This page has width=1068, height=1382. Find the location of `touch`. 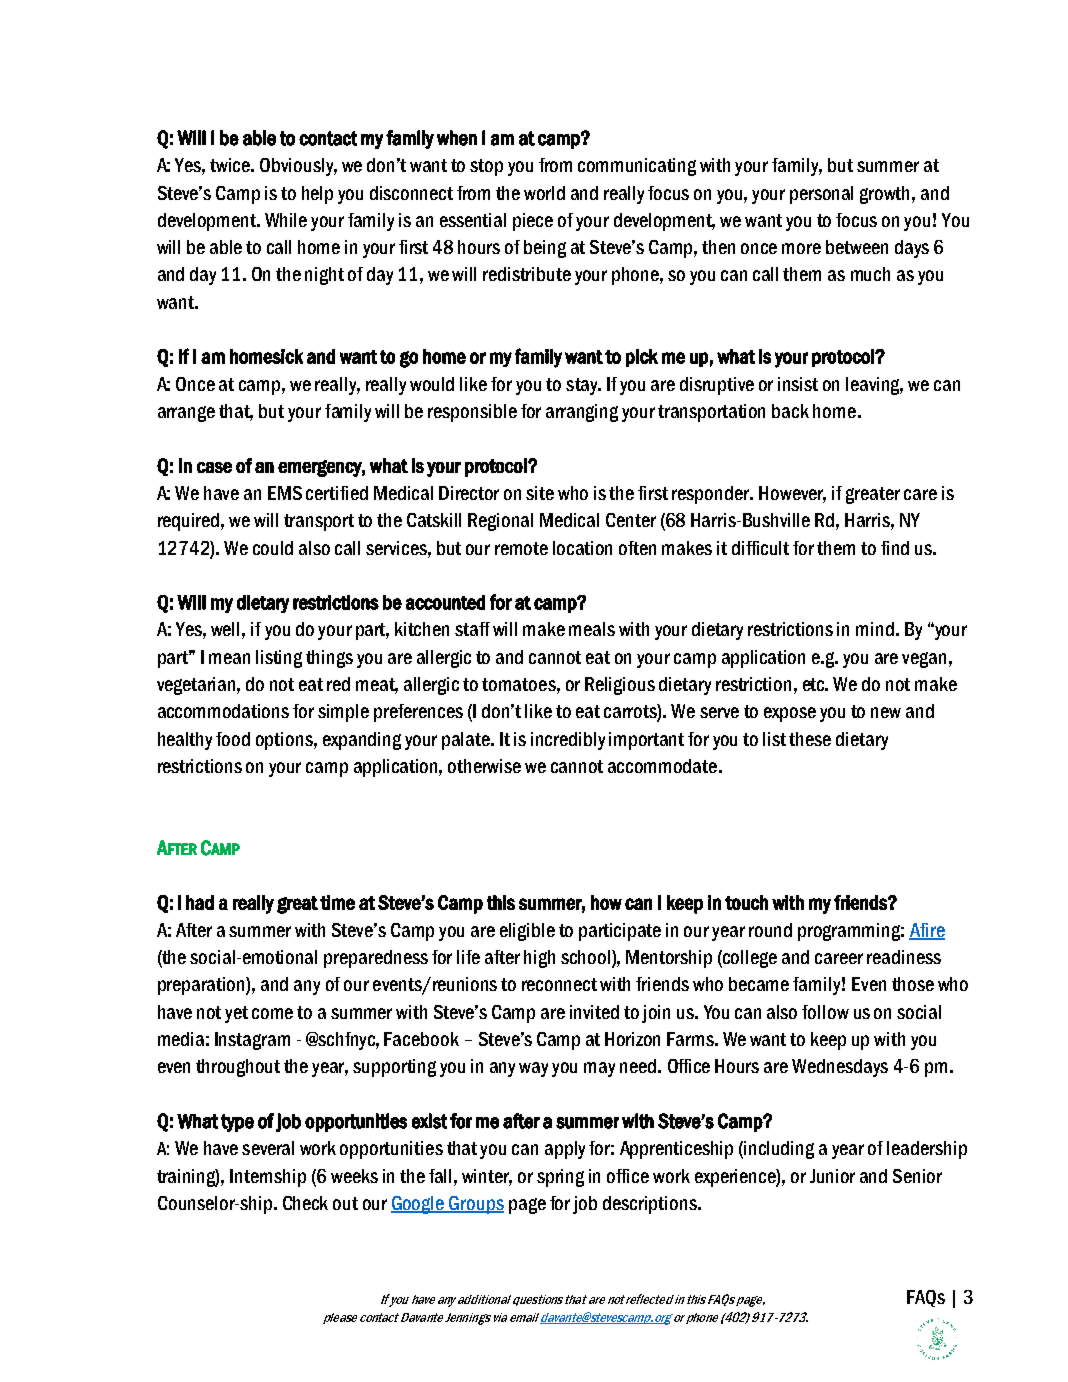

touch is located at coordinates (746, 902).
